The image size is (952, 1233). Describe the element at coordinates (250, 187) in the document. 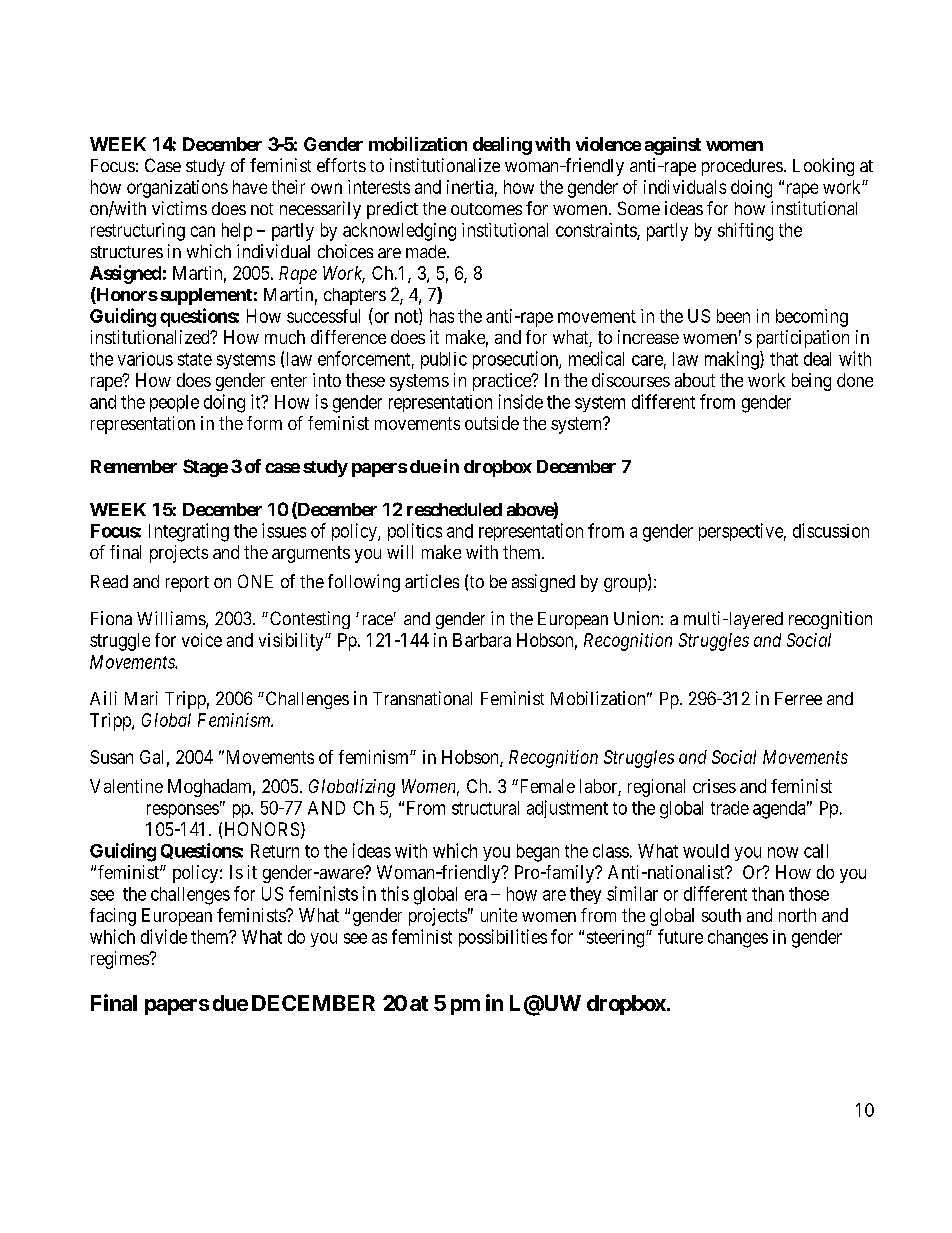

I see `have` at that location.
